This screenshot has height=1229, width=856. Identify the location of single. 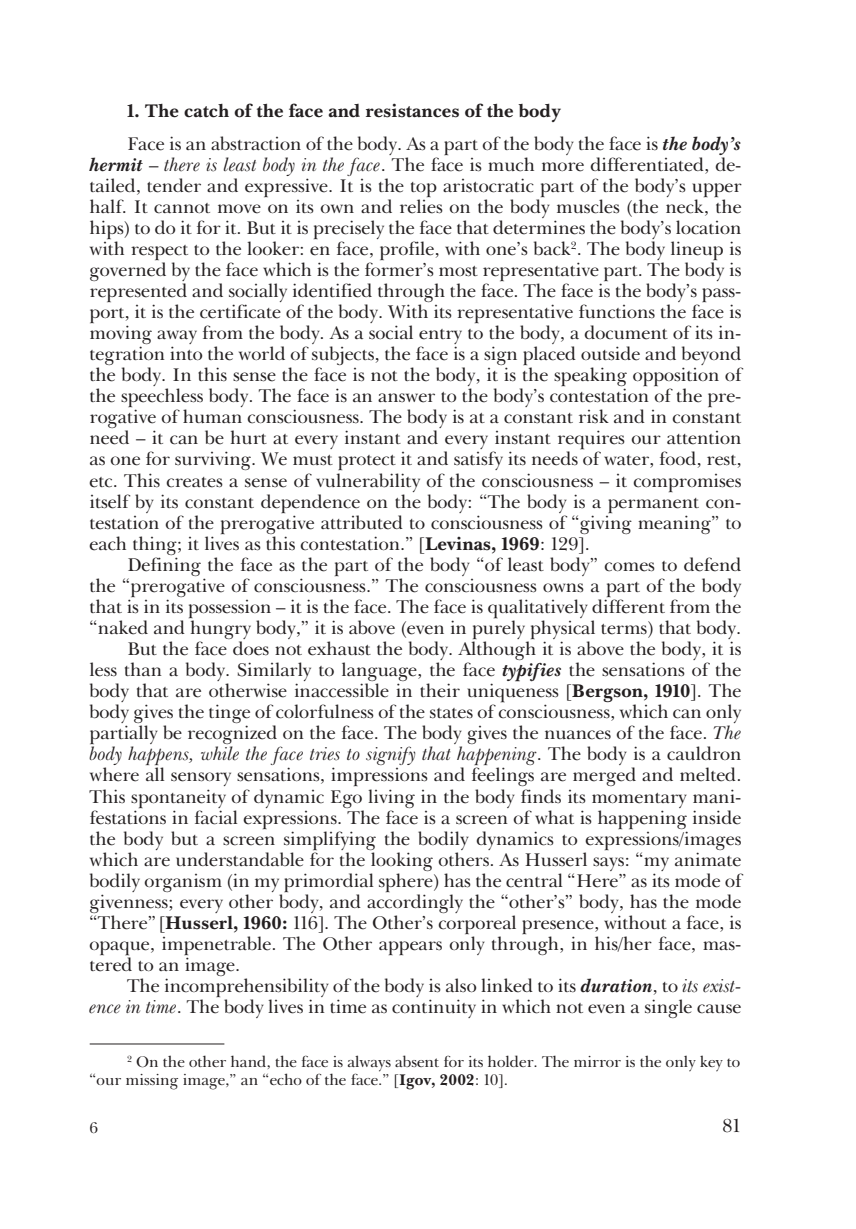
(668, 1008).
